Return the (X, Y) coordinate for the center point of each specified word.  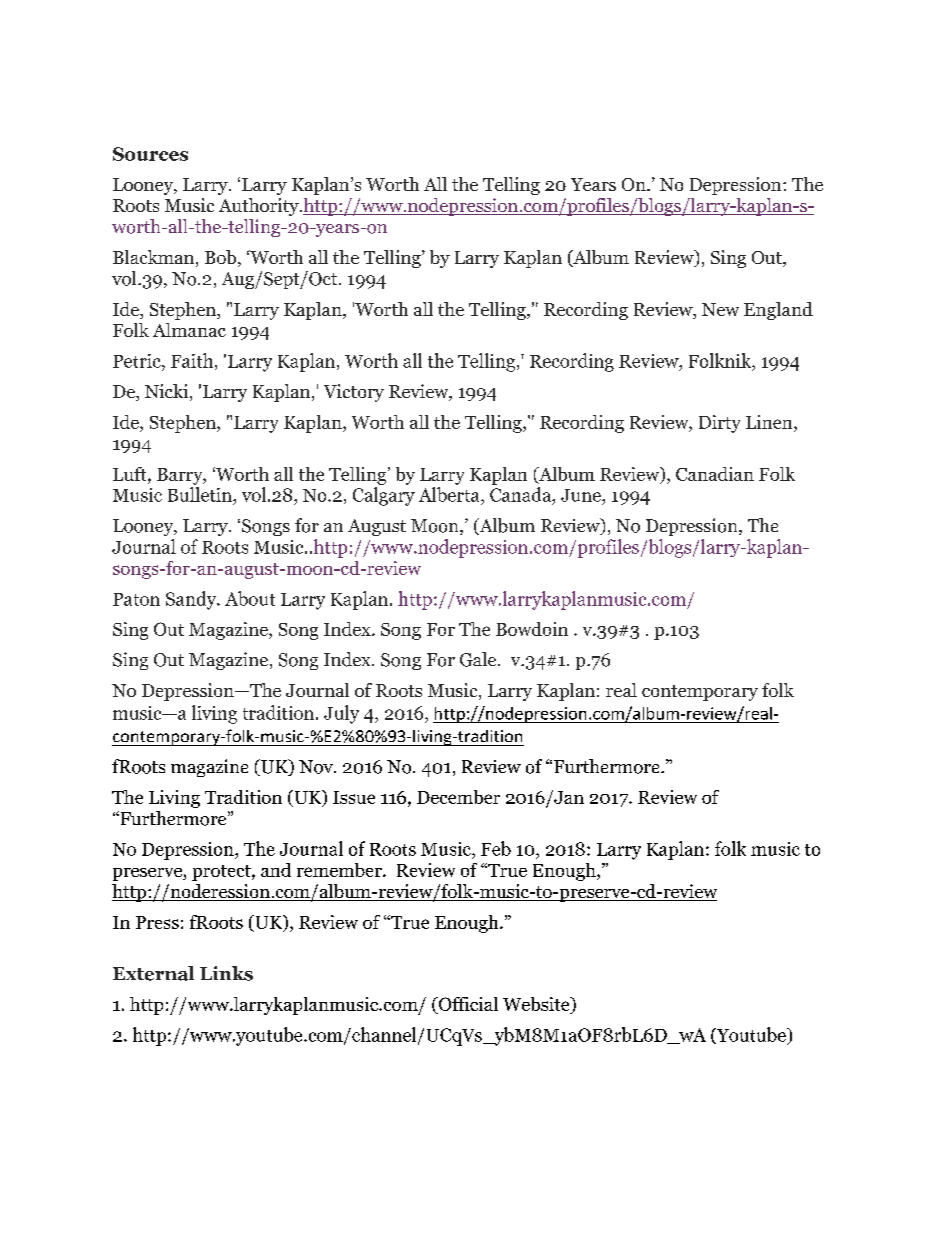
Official (467, 1005)
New (720, 309)
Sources (150, 154)
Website (537, 1005)
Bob (222, 258)
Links (226, 973)
